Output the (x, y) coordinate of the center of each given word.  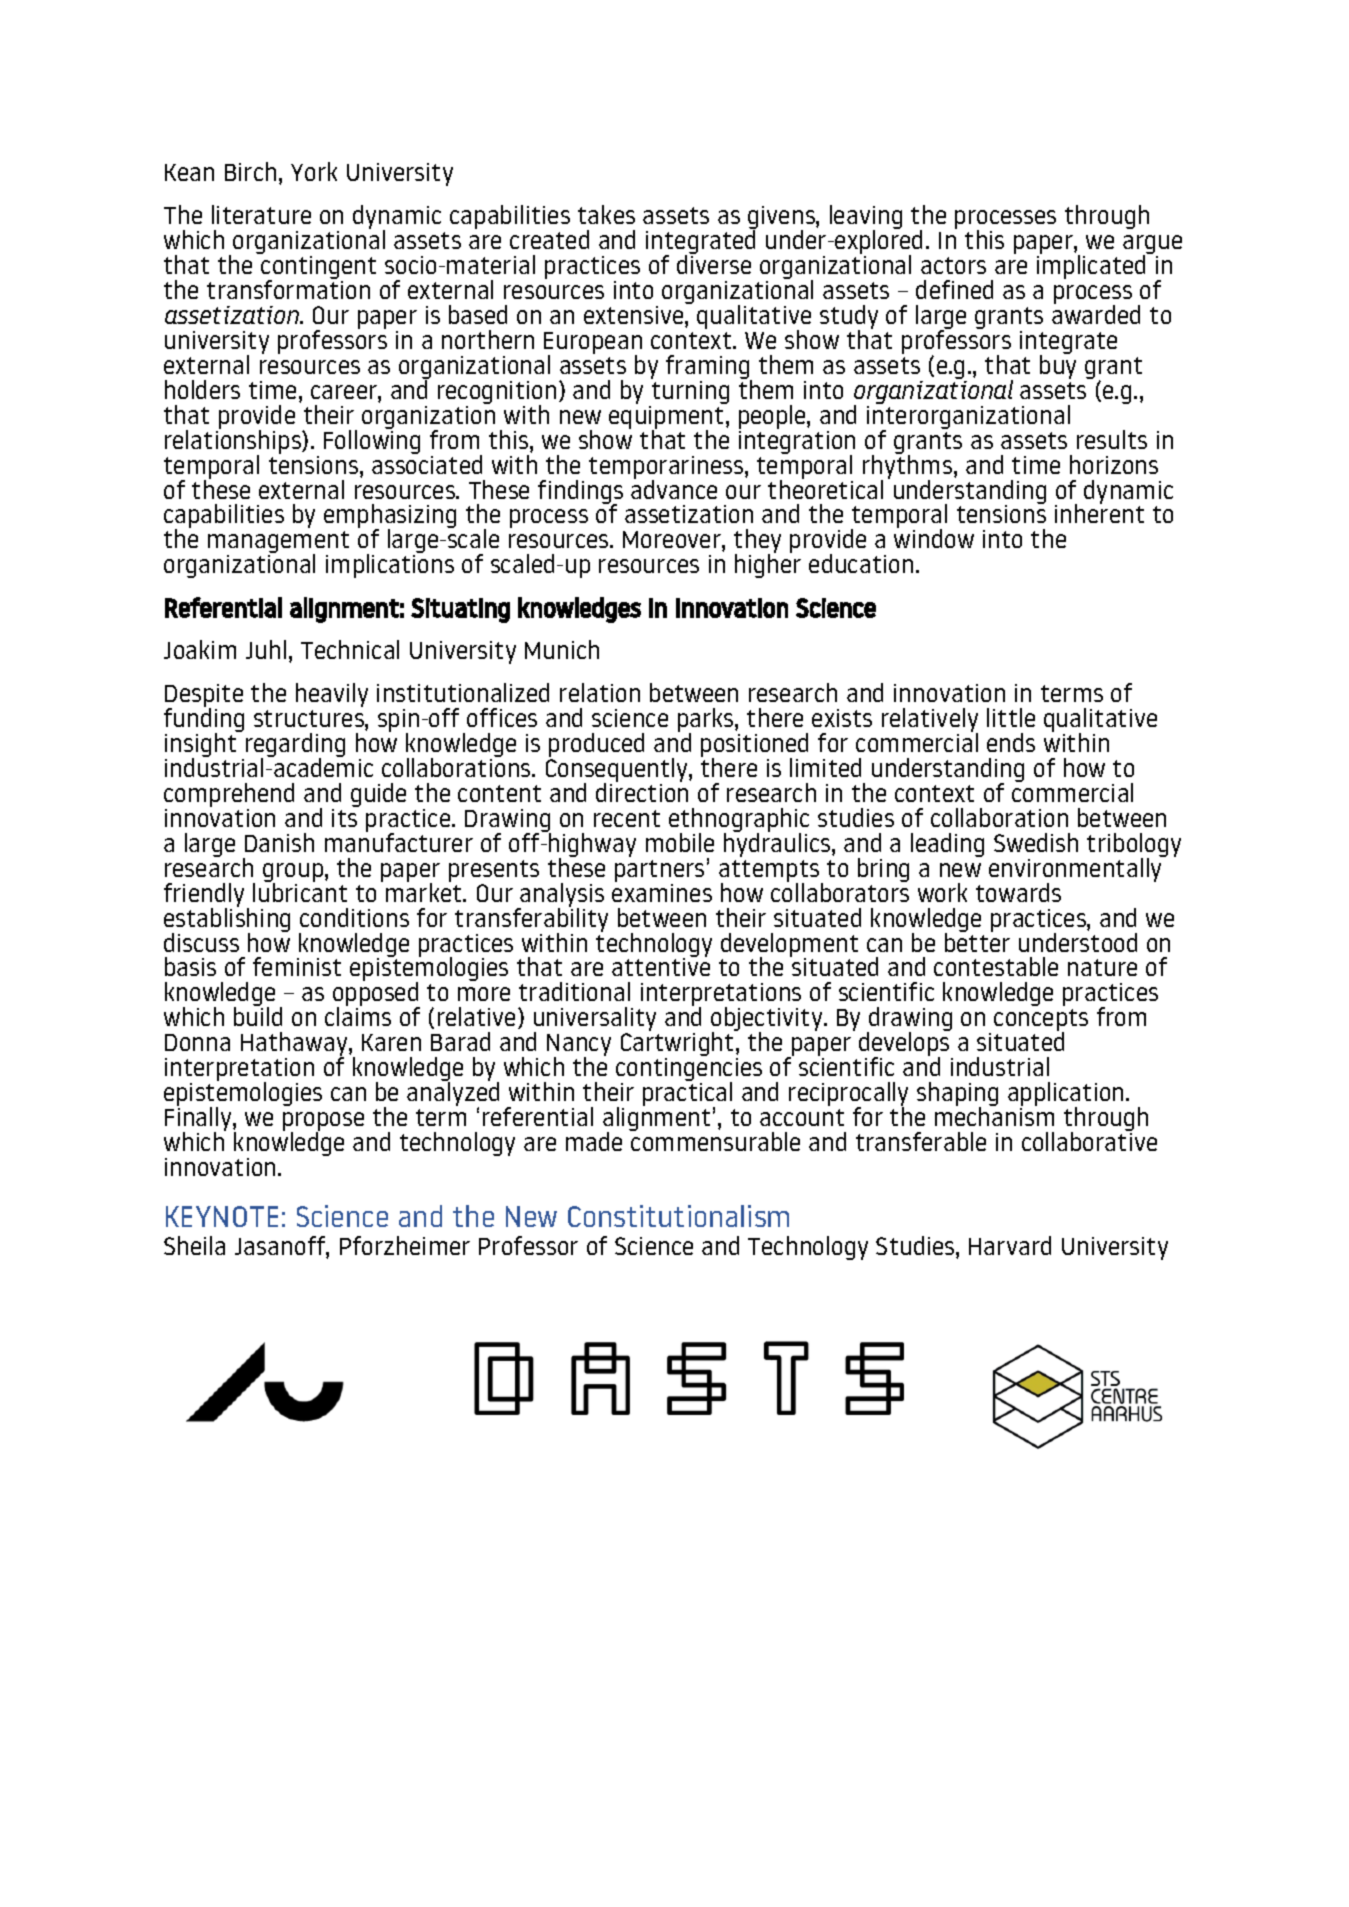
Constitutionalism (678, 1216)
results (1112, 439)
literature (261, 214)
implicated (1091, 267)
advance (674, 488)
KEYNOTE (222, 1216)
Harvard (1010, 1245)
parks (707, 721)
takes (606, 214)
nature (1102, 967)
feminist (297, 966)
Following (372, 441)
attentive (661, 966)
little (1011, 717)
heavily (332, 695)
